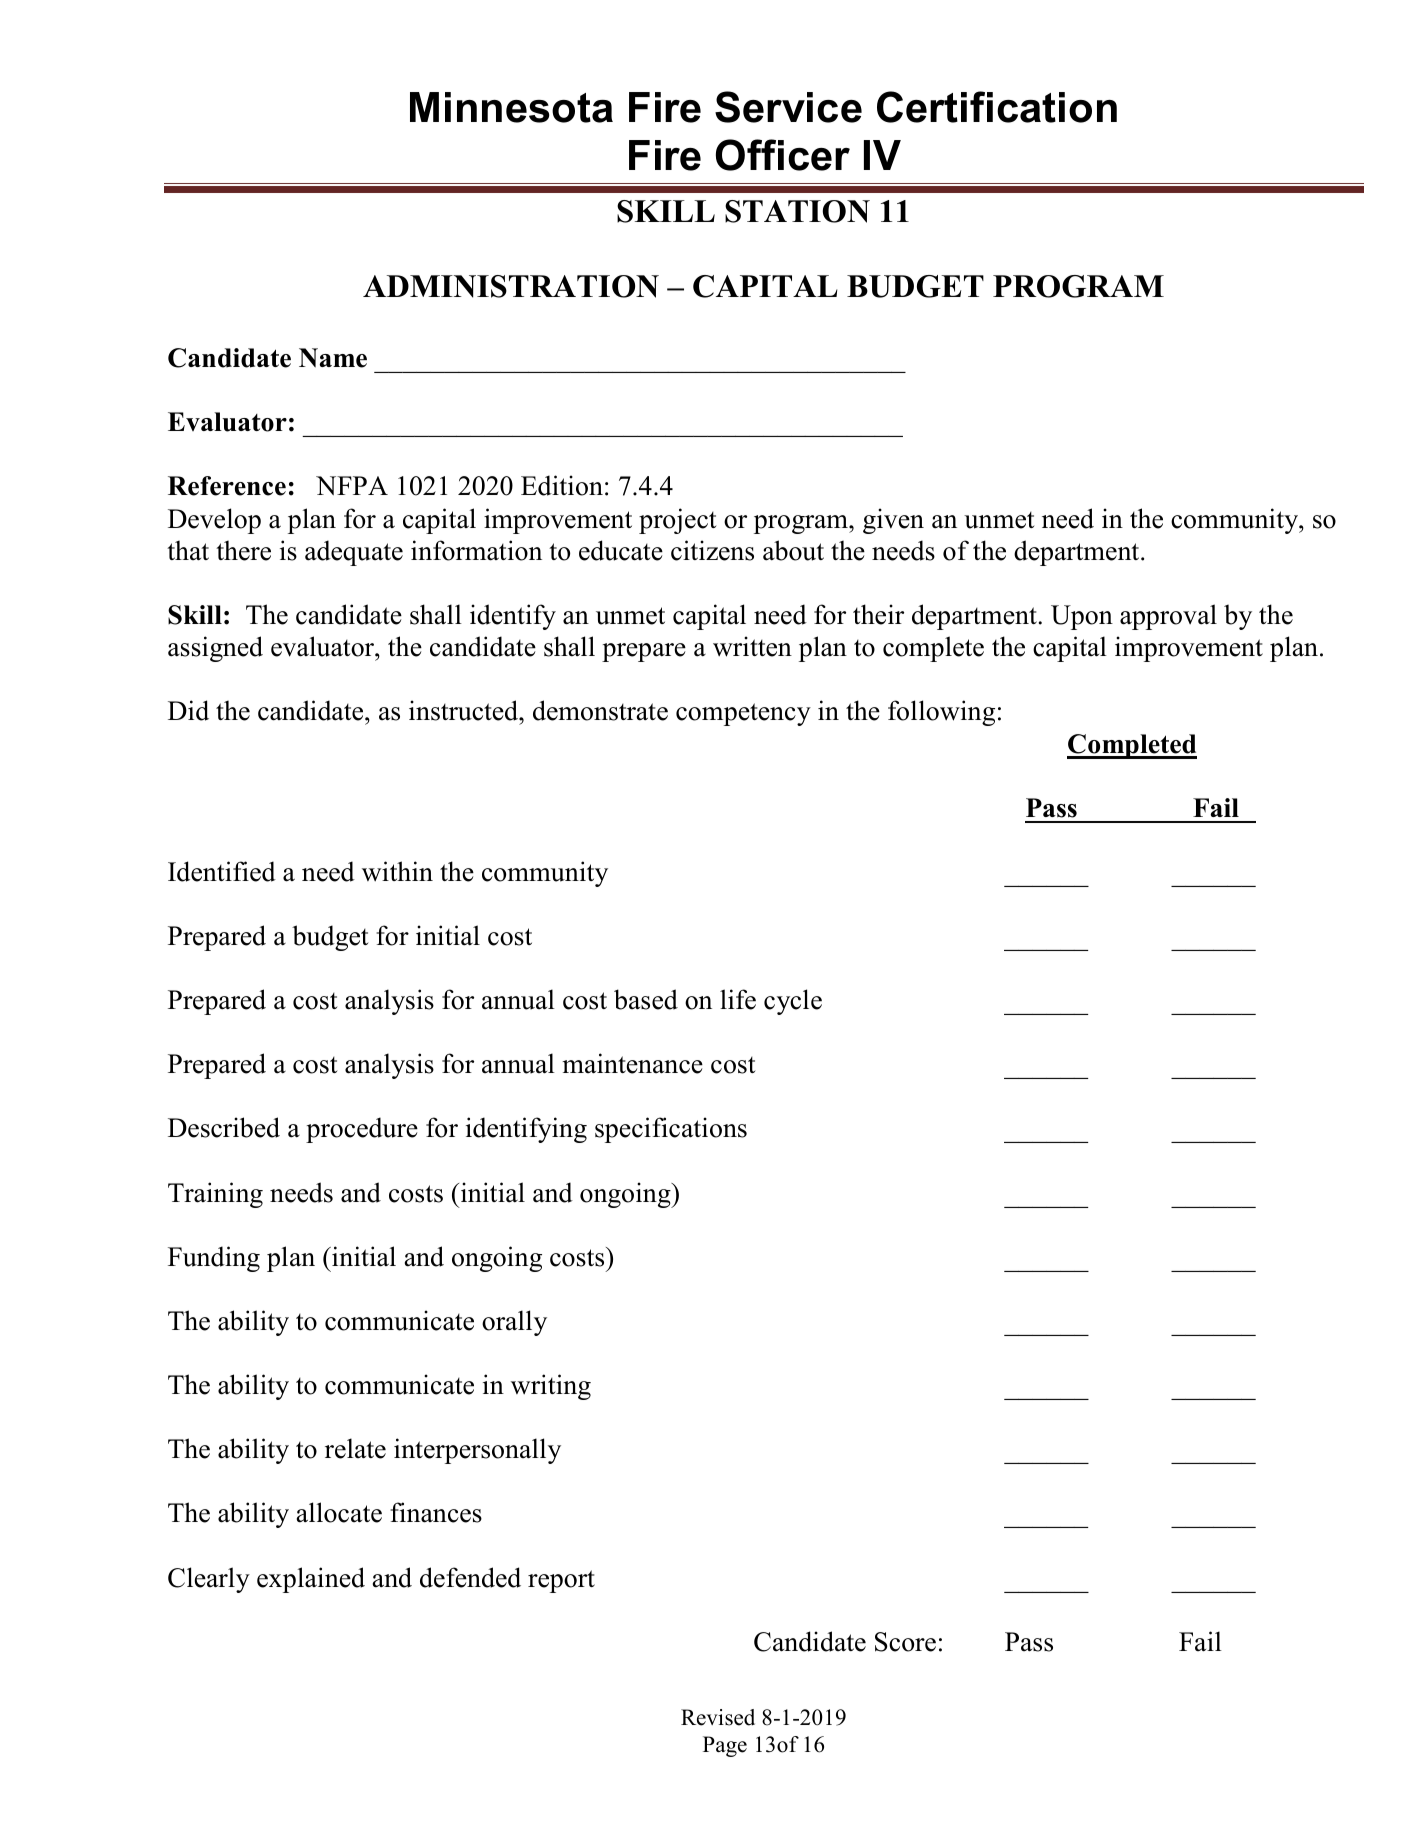 This document has height=1842, width=1423. What do you see at coordinates (632, 1063) in the document?
I see `maintenance` at bounding box center [632, 1063].
